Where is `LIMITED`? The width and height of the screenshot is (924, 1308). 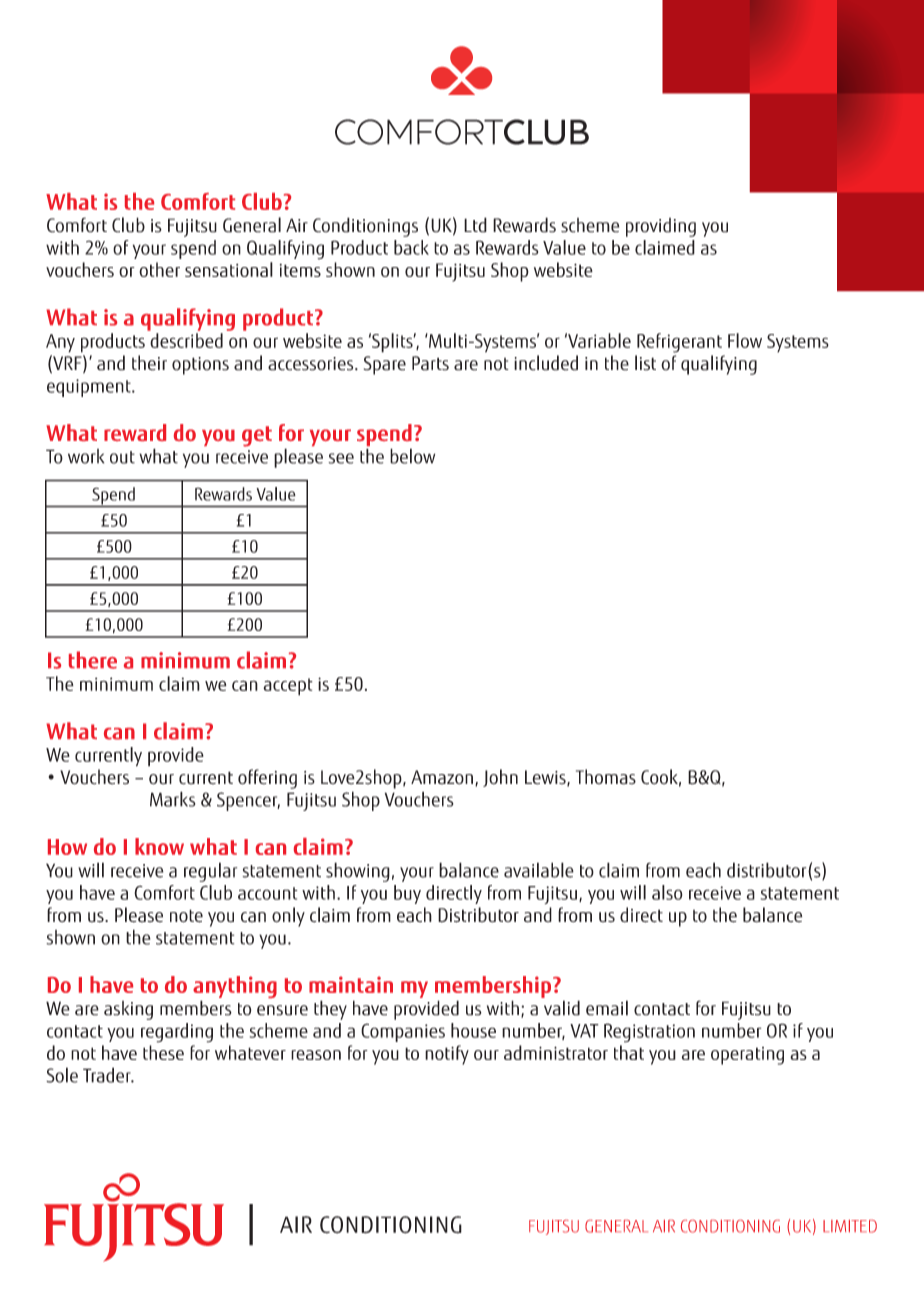 LIMITED is located at coordinates (850, 1226).
